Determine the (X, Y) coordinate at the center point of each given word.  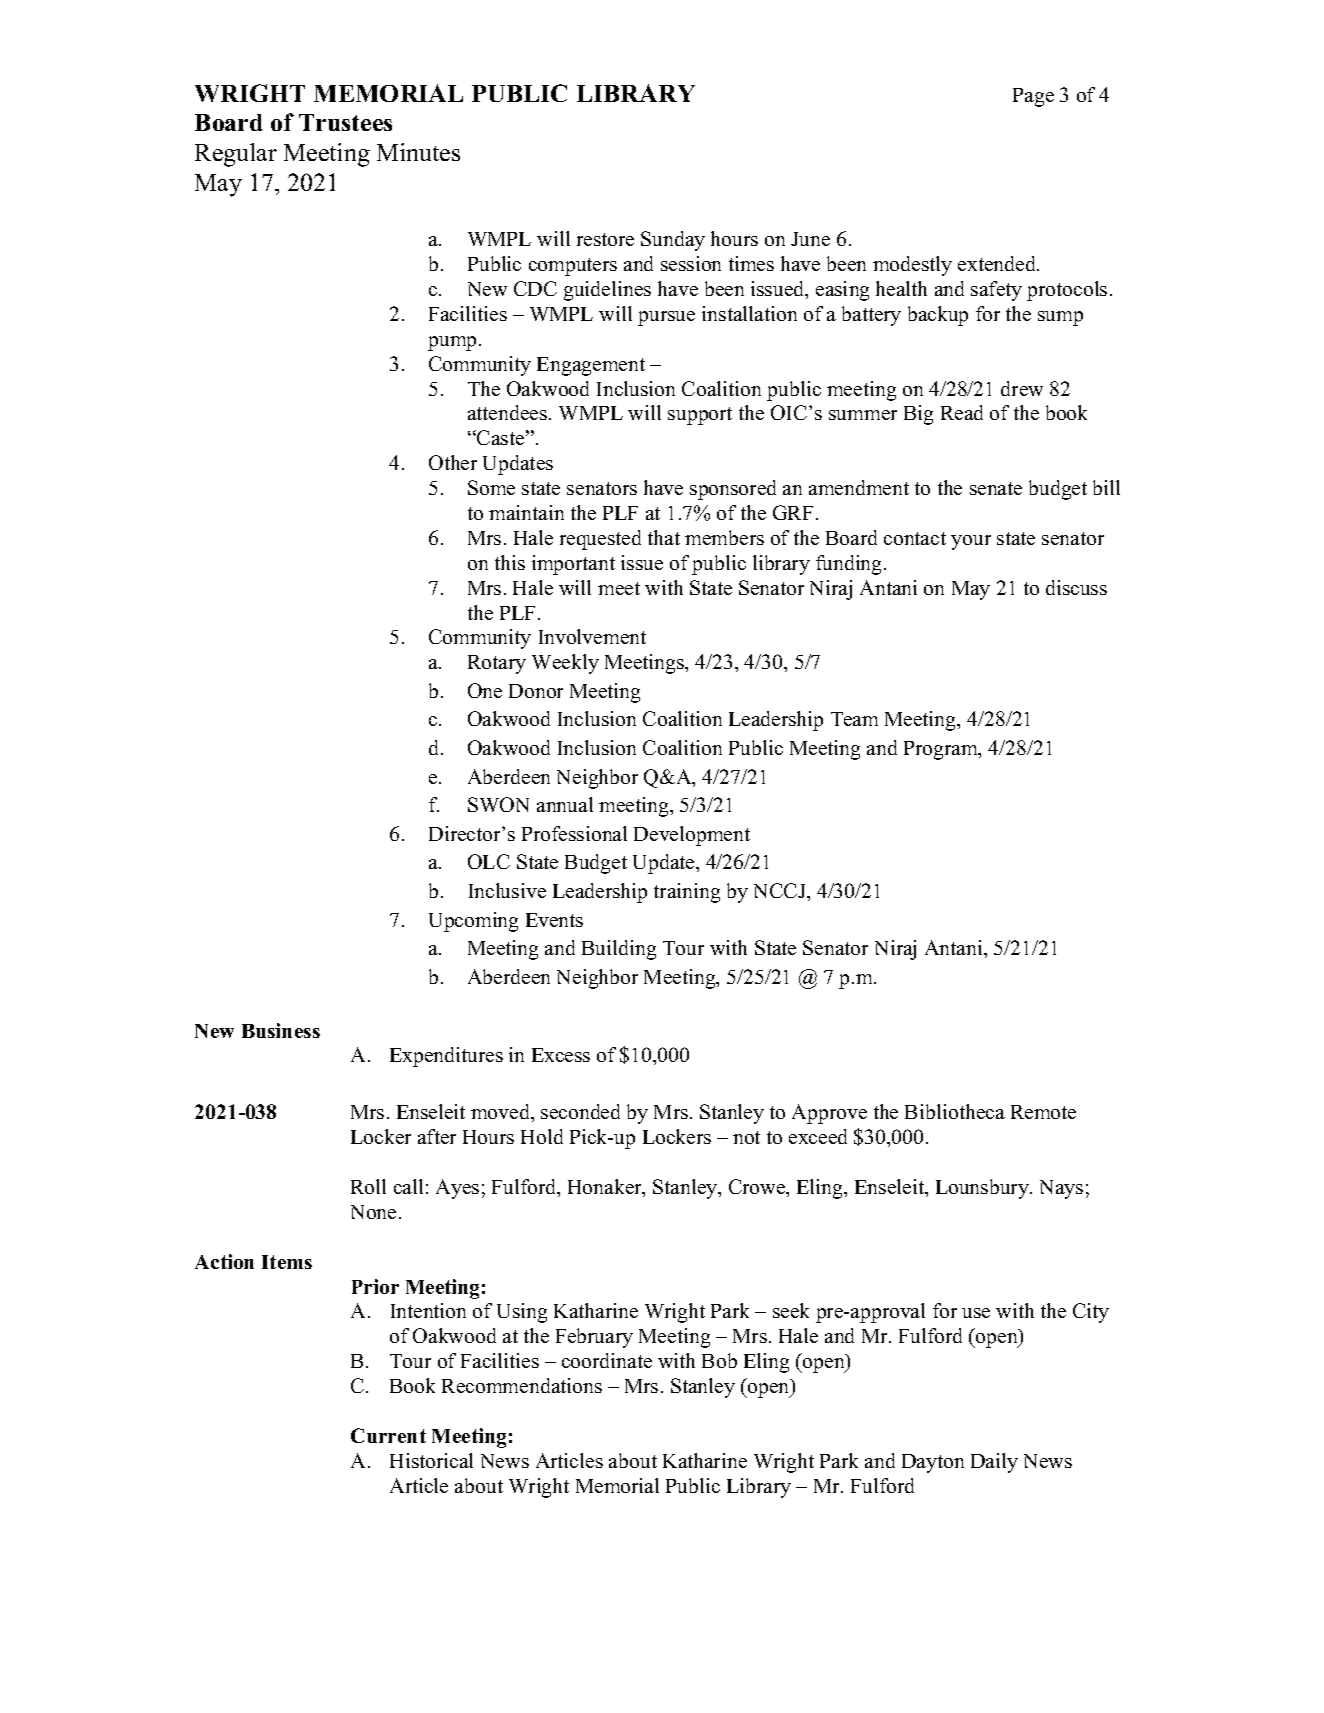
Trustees (345, 122)
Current (388, 1435)
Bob (719, 1360)
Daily (994, 1463)
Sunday (673, 241)
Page (1033, 97)
